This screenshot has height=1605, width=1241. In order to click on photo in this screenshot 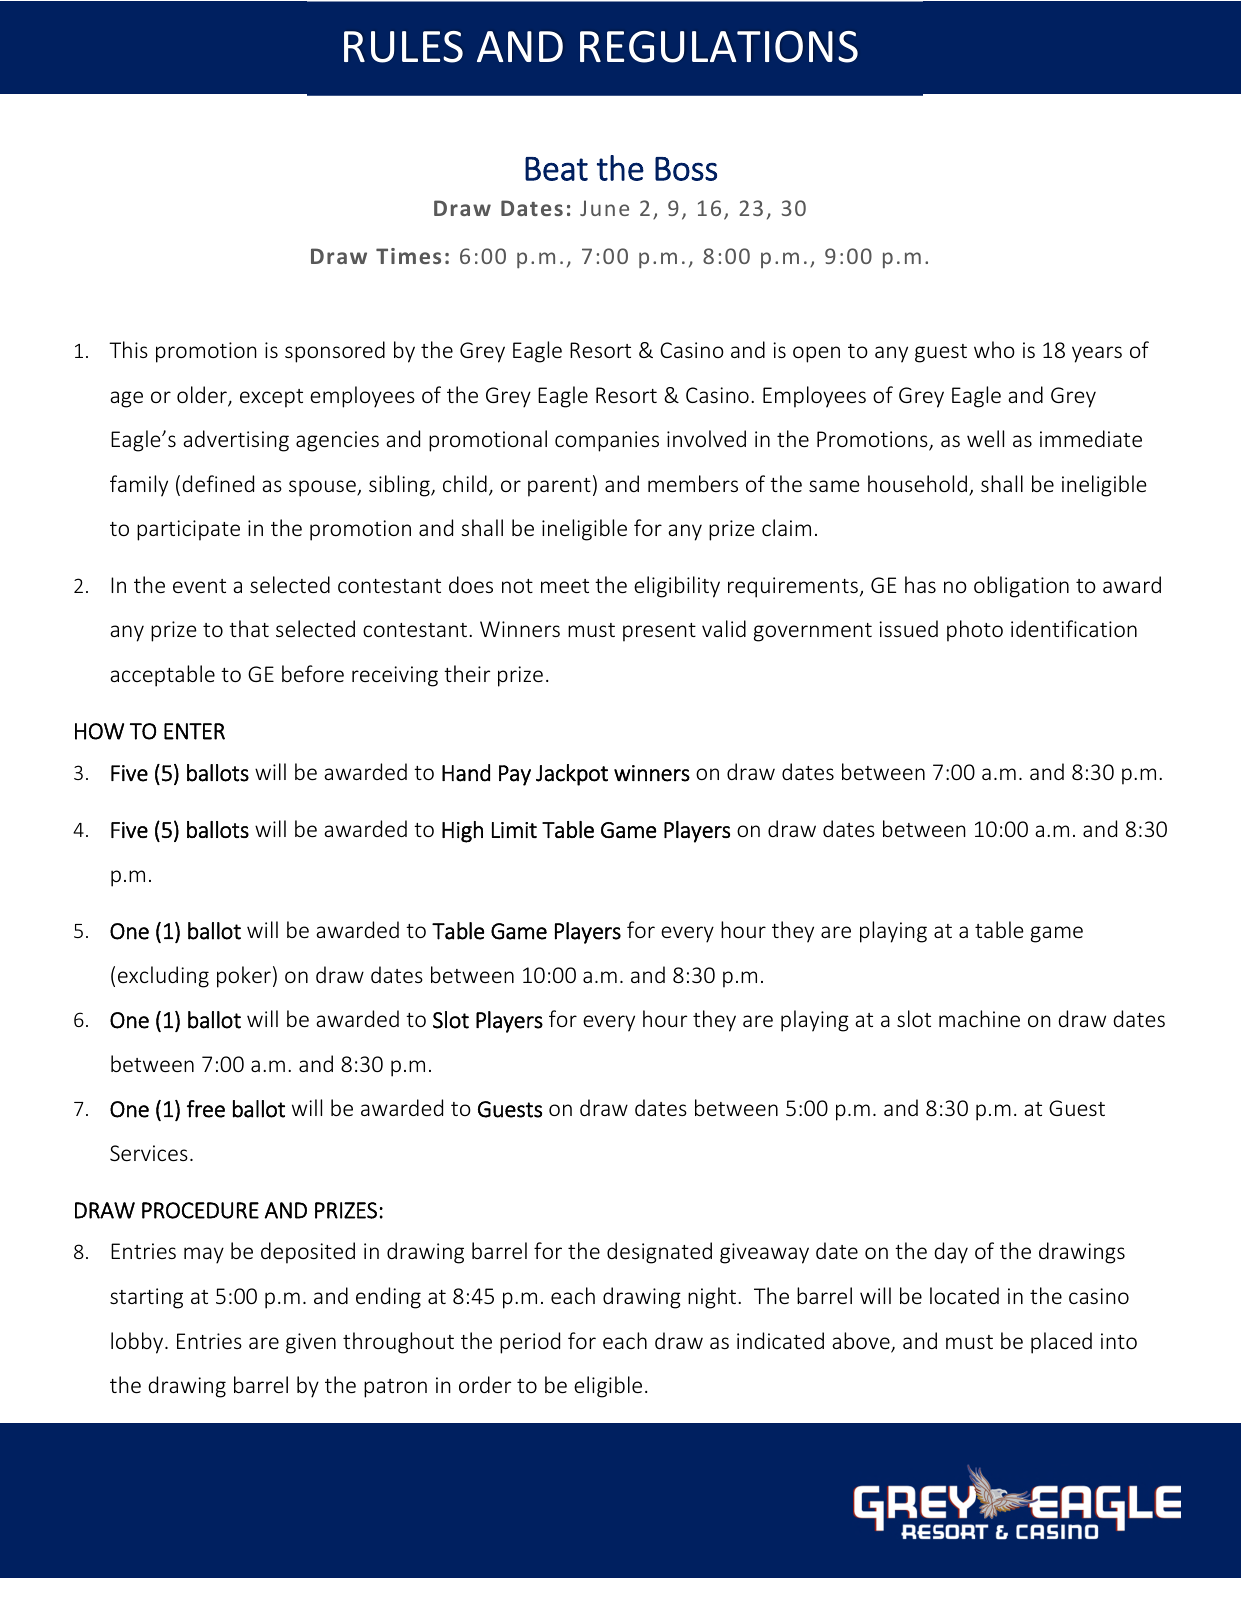, I will do `click(975, 631)`.
